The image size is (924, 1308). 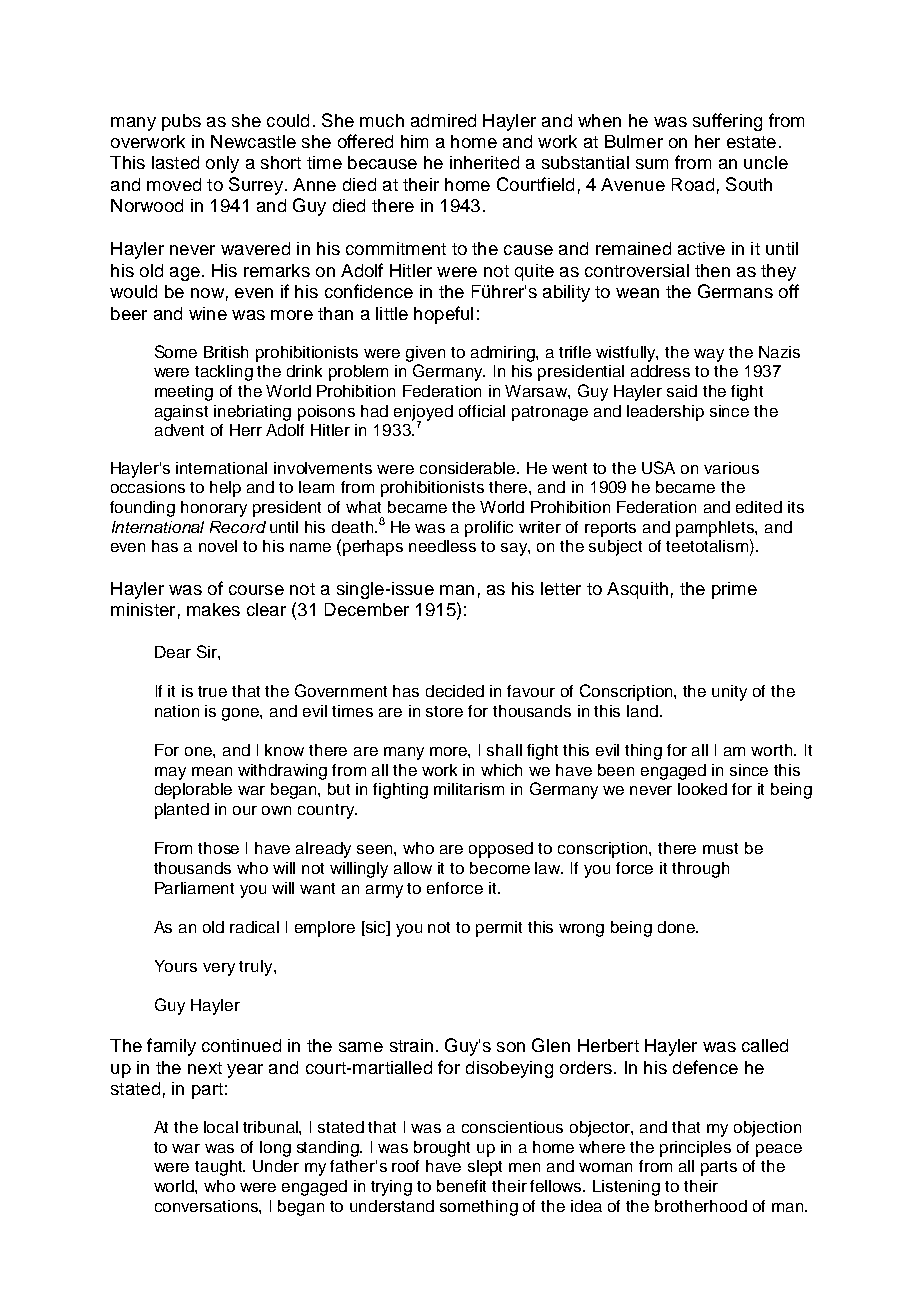 I want to click on Sir, so click(x=208, y=651).
